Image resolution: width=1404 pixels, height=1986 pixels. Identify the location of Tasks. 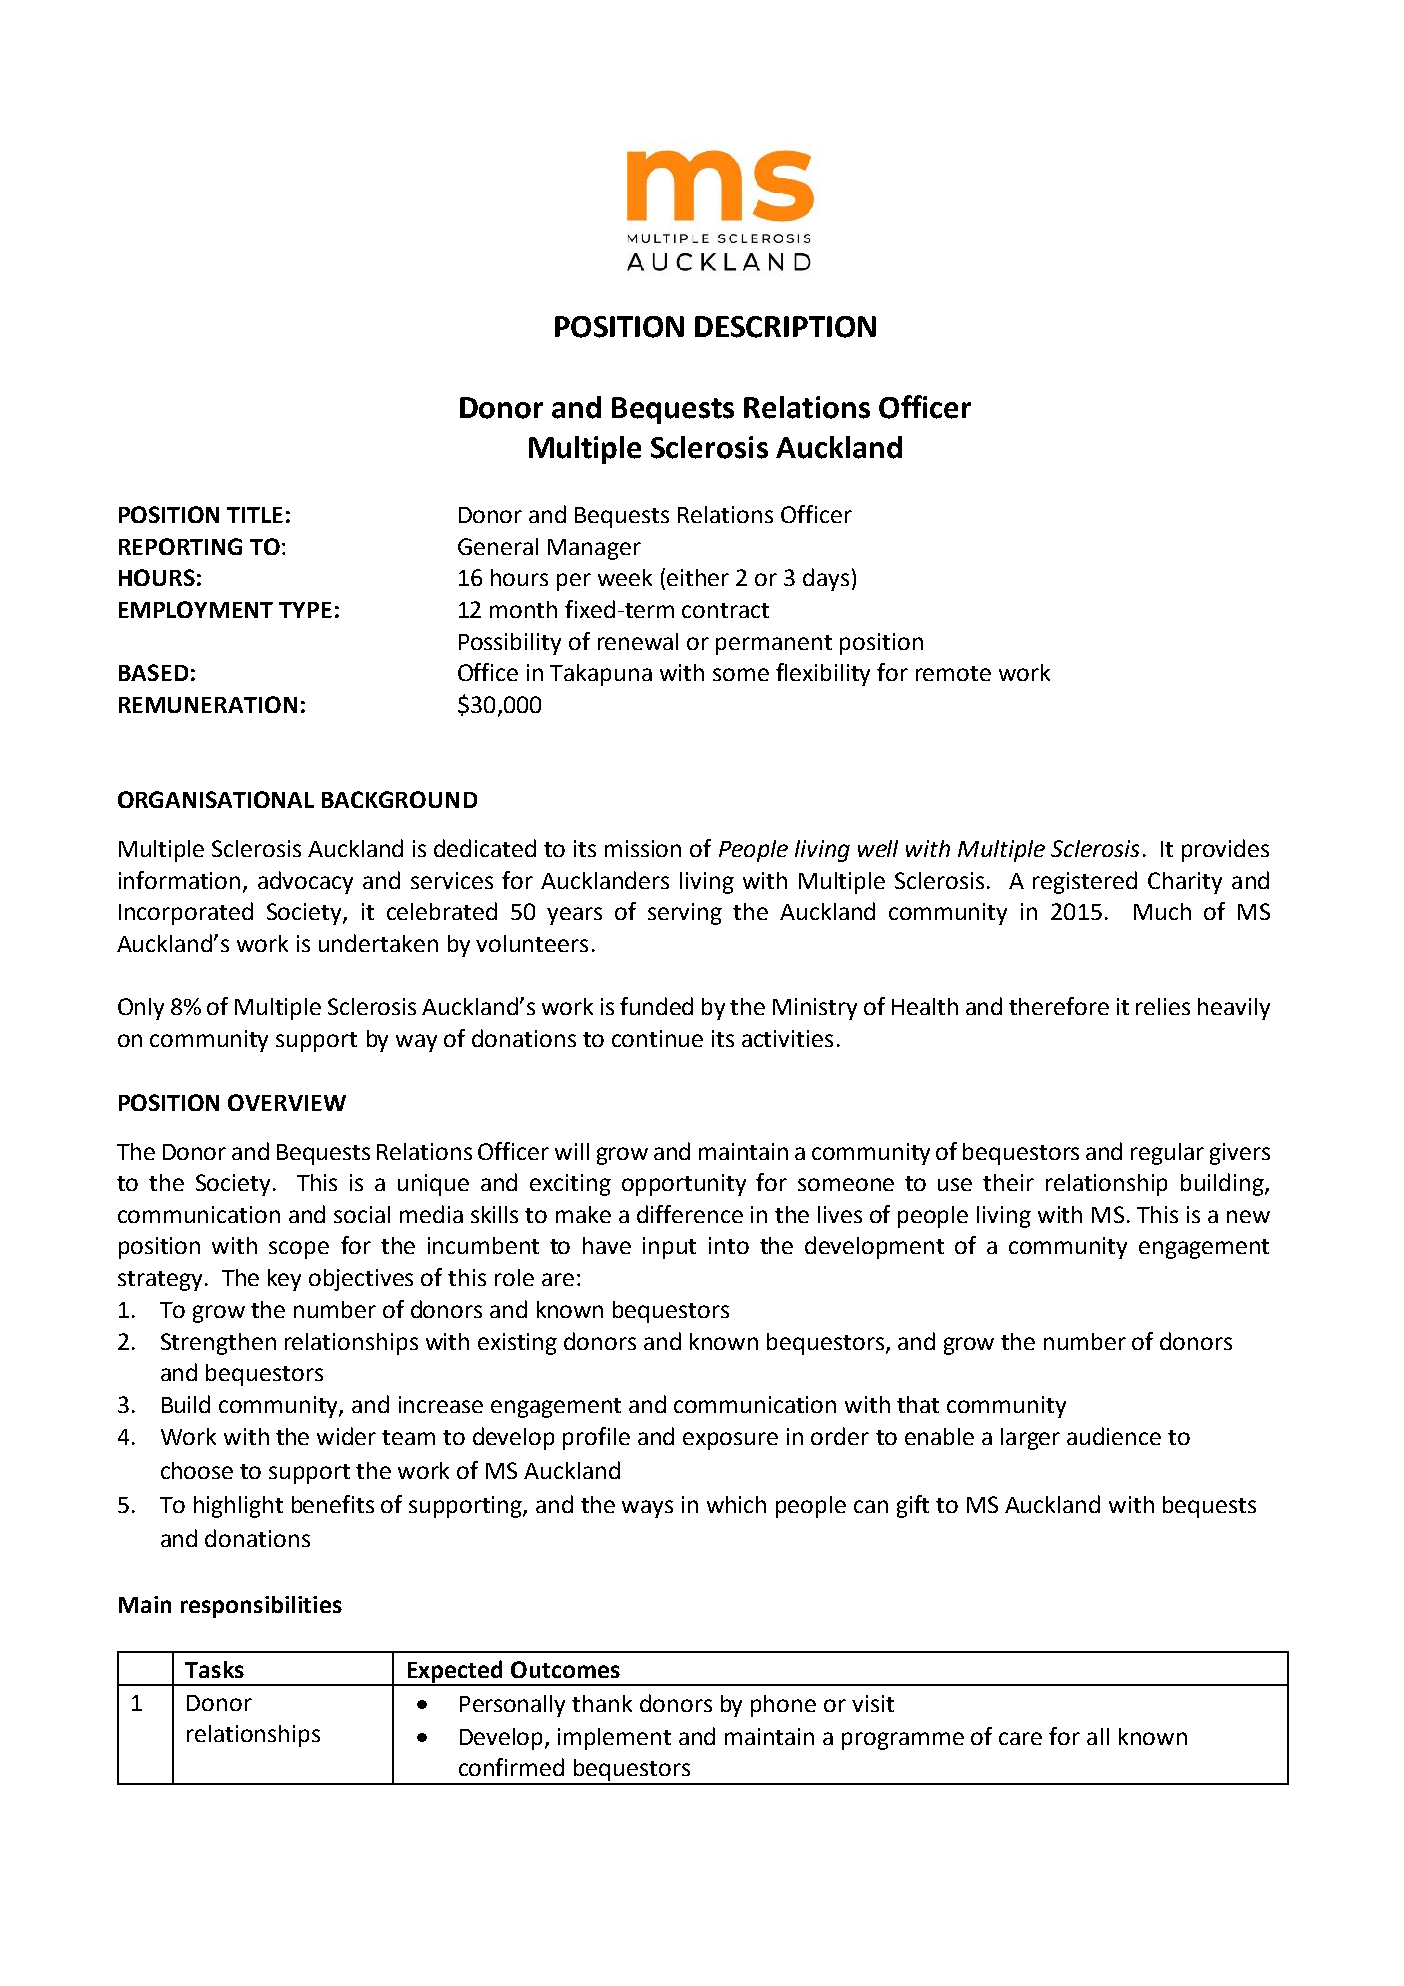
(214, 1669).
